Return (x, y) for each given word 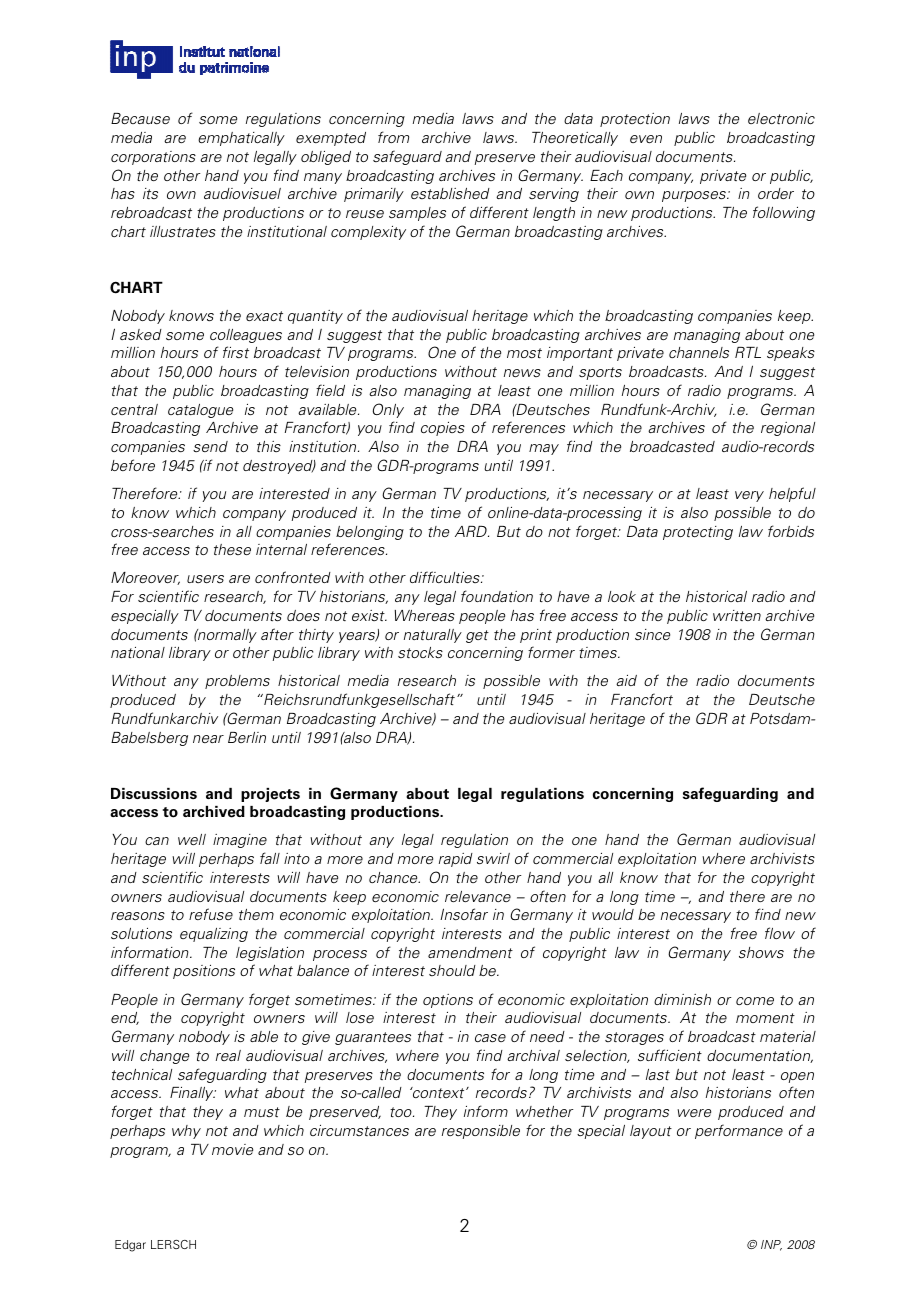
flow (780, 933)
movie (232, 1149)
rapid (456, 860)
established (450, 193)
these (232, 549)
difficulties (446, 577)
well (192, 839)
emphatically (241, 139)
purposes (695, 196)
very (749, 496)
